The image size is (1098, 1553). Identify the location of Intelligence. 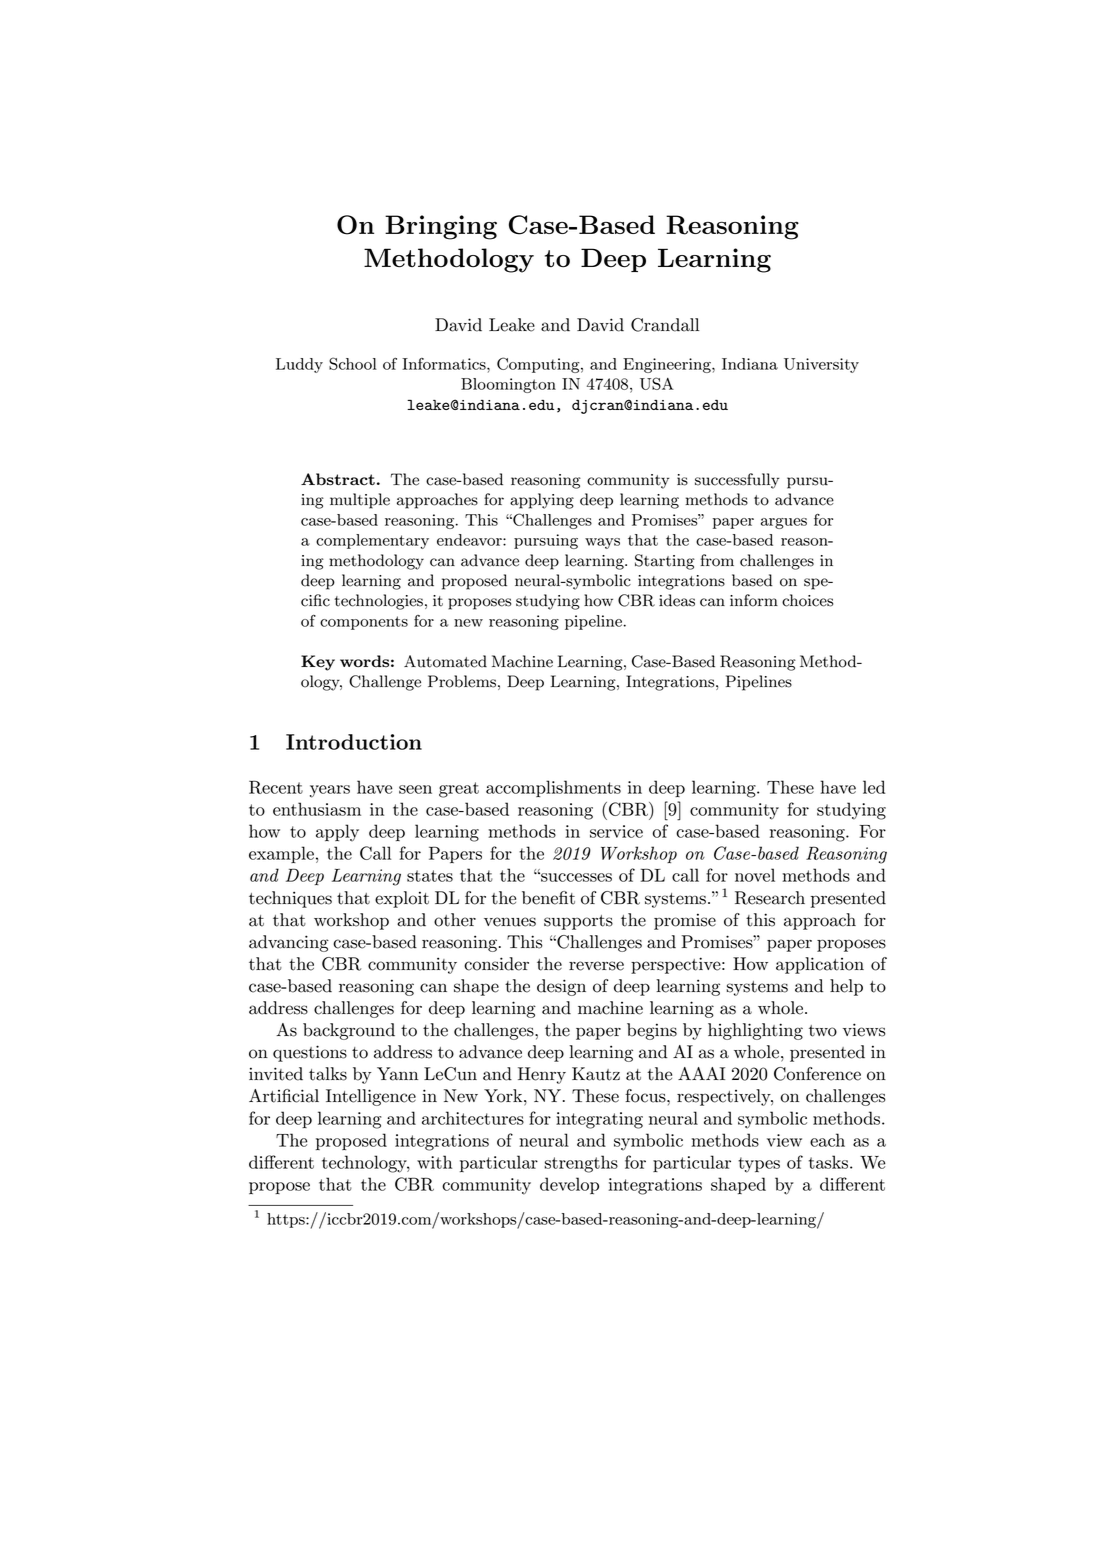
(371, 1097).
